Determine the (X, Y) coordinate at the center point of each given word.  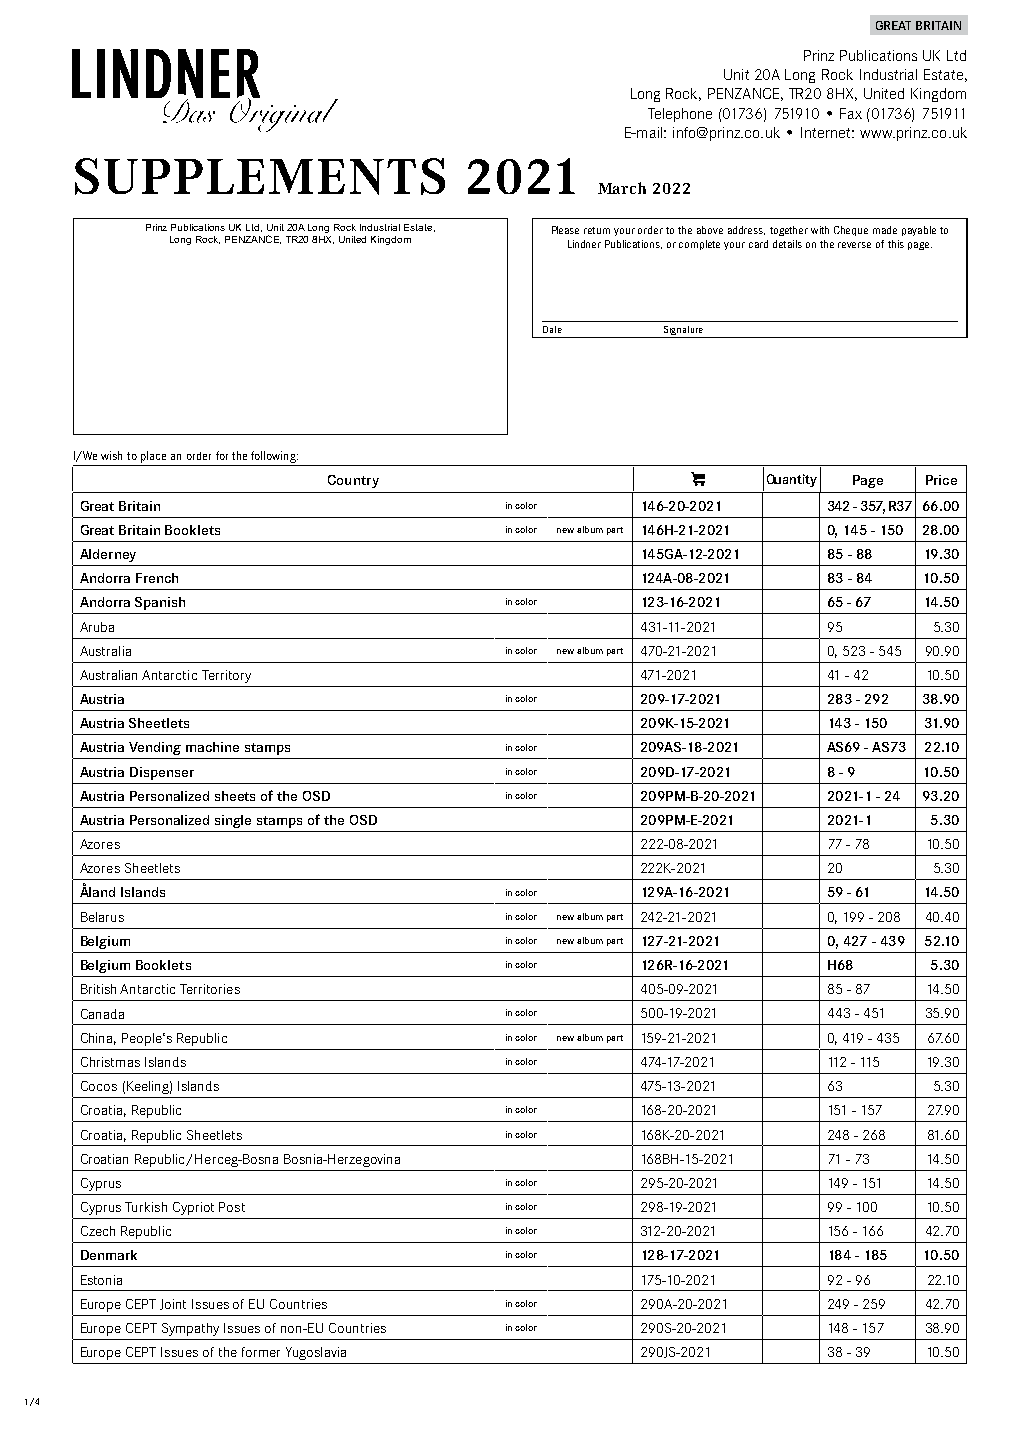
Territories (210, 989)
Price (941, 480)
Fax (851, 113)
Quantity (792, 480)
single (233, 821)
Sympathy (190, 1329)
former (261, 1352)
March (622, 188)
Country (353, 481)
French (157, 578)
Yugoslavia (316, 1353)
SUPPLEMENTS (260, 176)
